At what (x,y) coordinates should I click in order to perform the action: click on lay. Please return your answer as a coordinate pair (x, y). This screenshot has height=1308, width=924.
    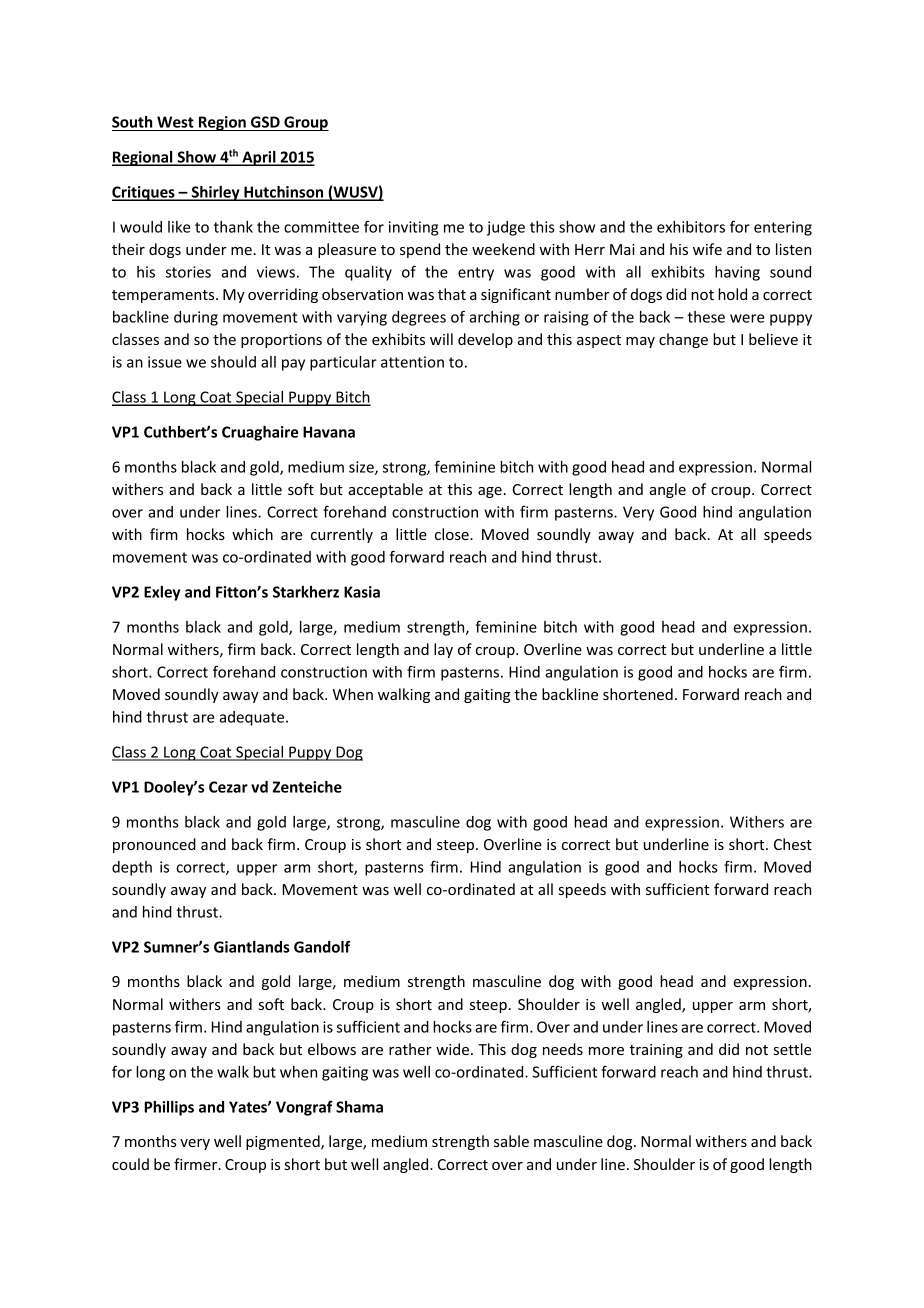
    Looking at the image, I should click on (443, 650).
